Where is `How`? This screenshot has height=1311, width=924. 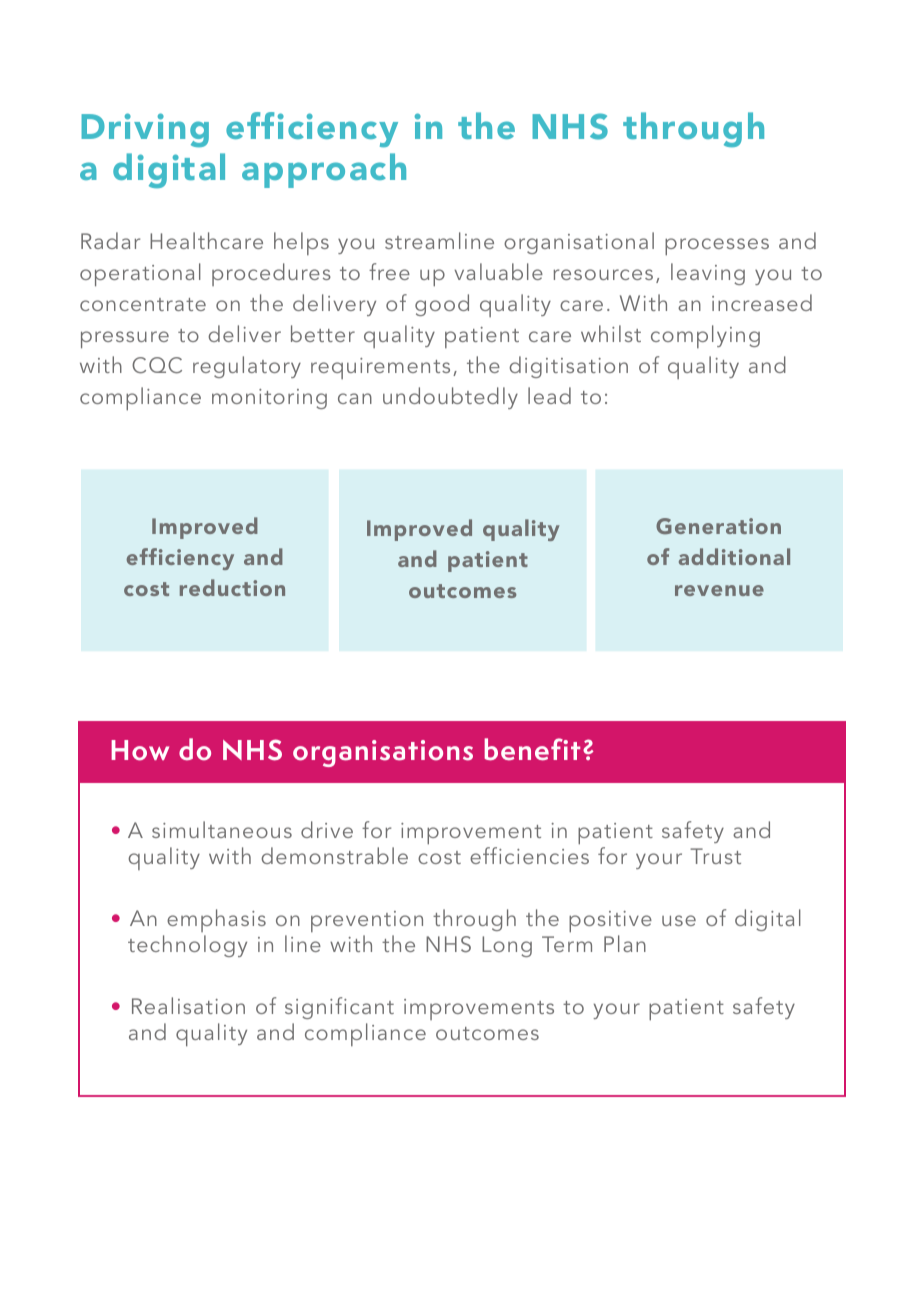 How is located at coordinates (140, 750).
